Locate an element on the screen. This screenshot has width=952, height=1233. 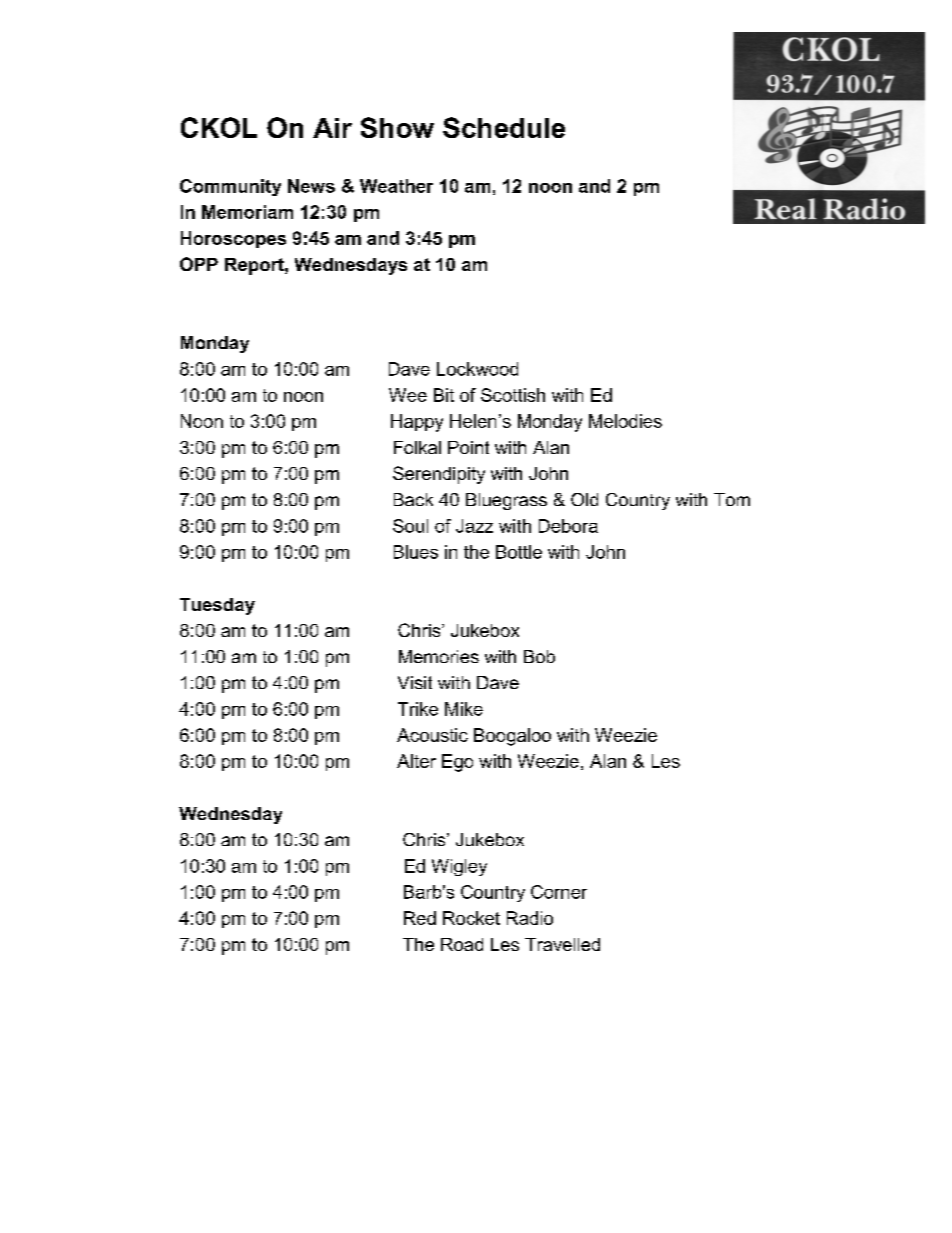
Travelled is located at coordinates (562, 944).
